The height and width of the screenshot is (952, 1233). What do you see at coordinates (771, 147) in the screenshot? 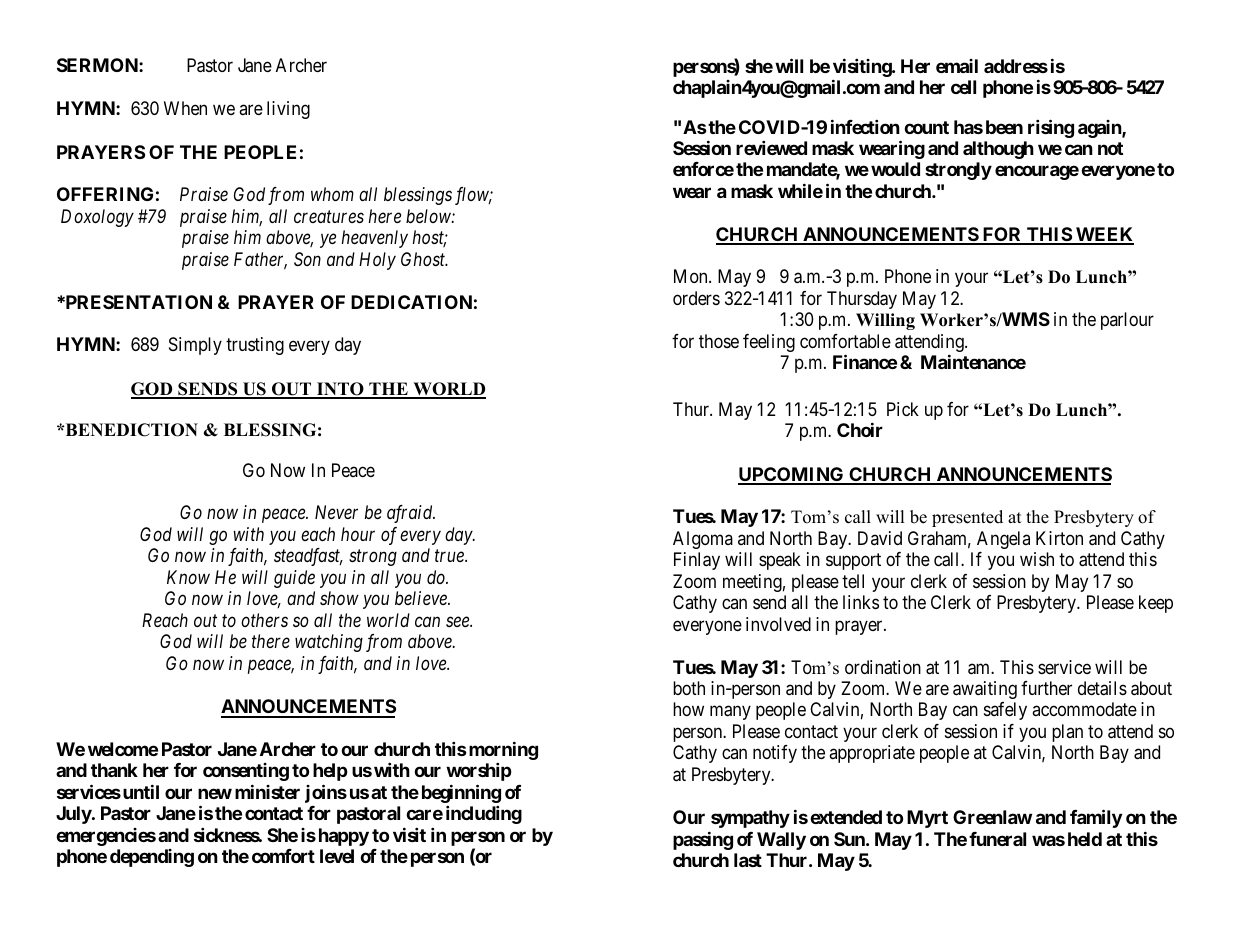
I see `reviewed` at bounding box center [771, 147].
